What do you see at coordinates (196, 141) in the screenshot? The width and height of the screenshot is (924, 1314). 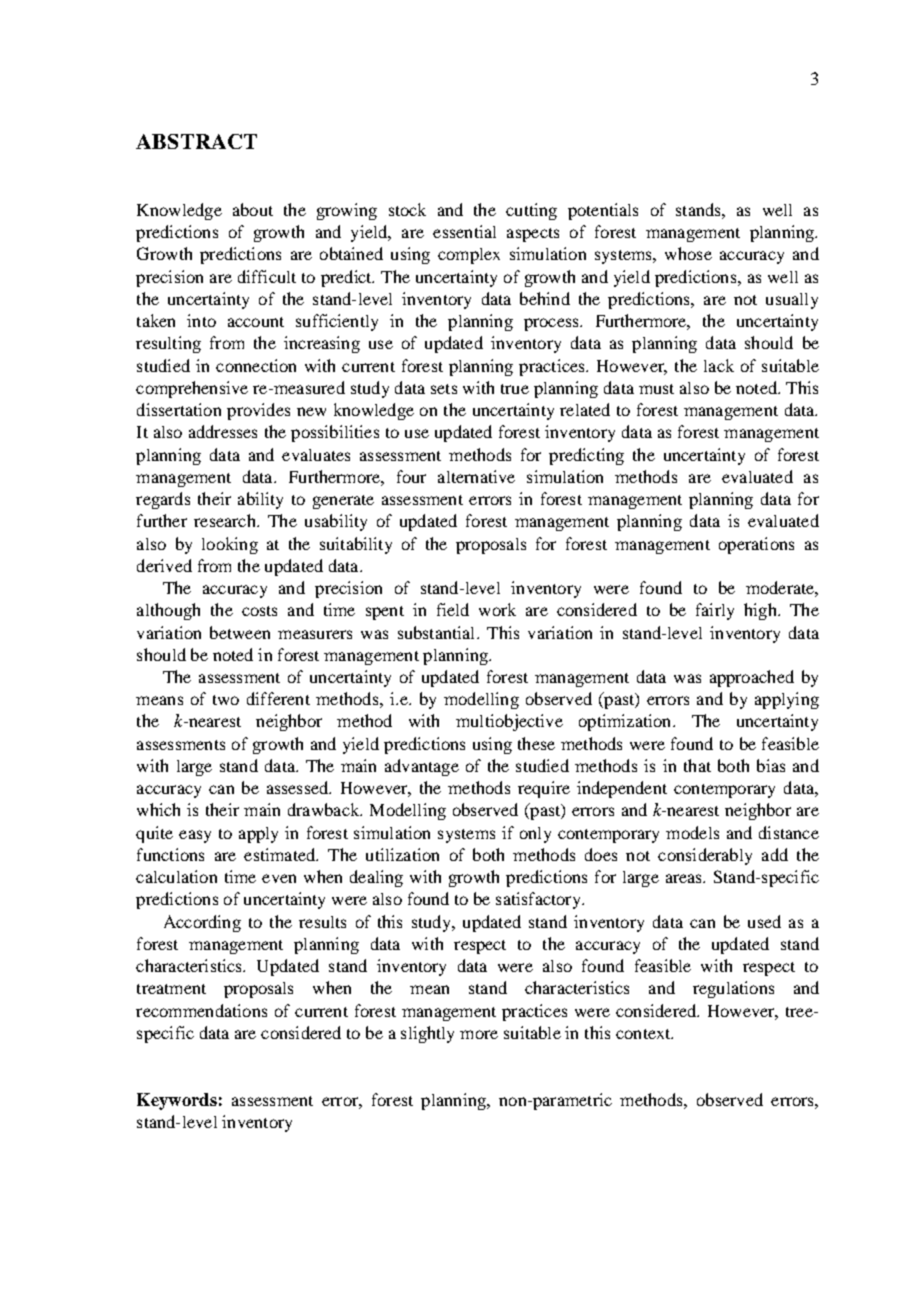 I see `ABSTRACT` at bounding box center [196, 141].
